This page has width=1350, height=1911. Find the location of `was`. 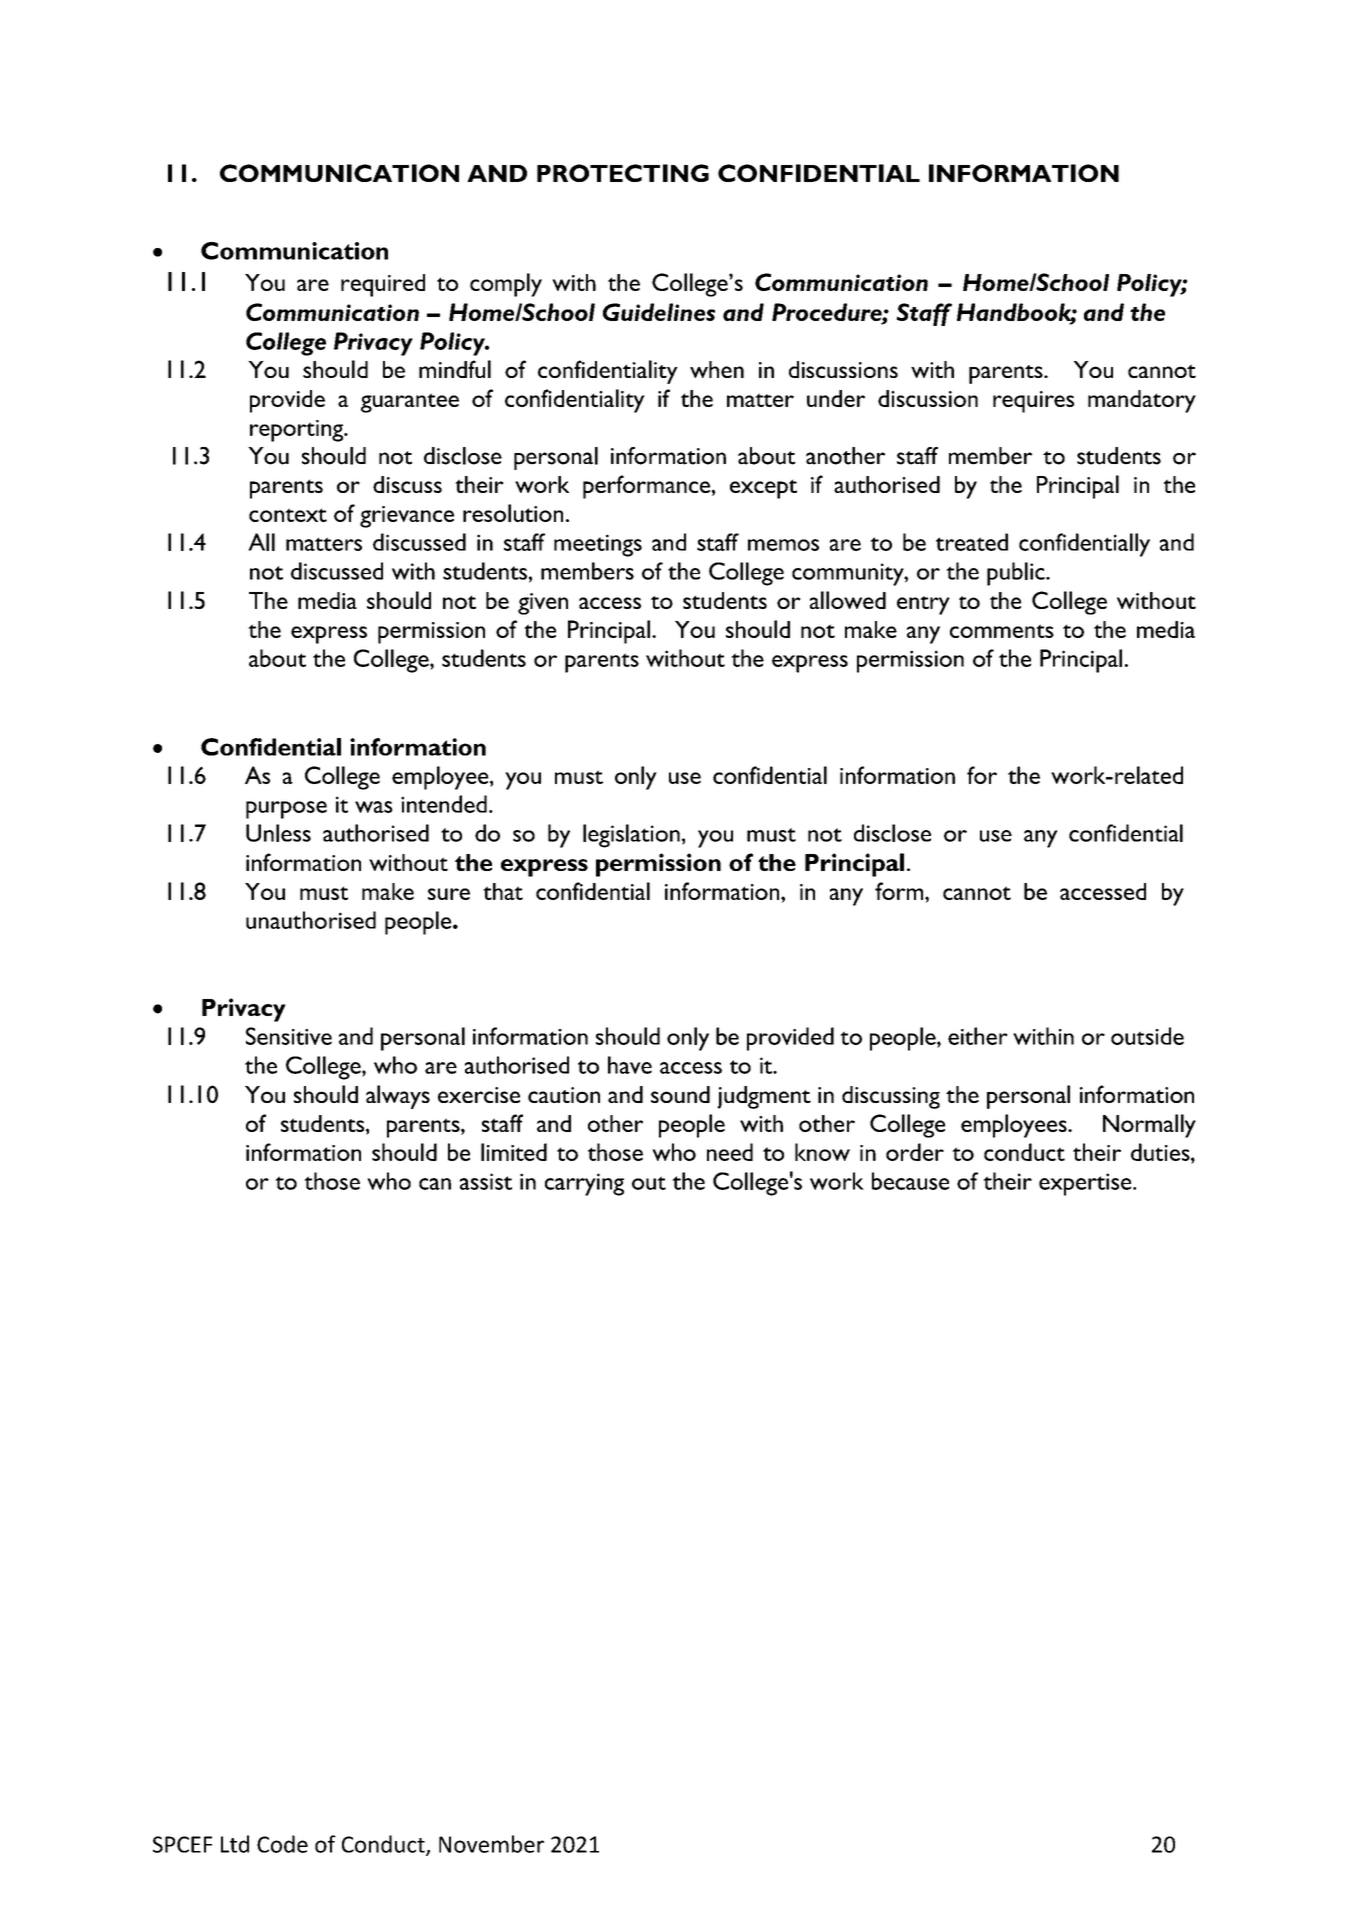

was is located at coordinates (374, 807).
